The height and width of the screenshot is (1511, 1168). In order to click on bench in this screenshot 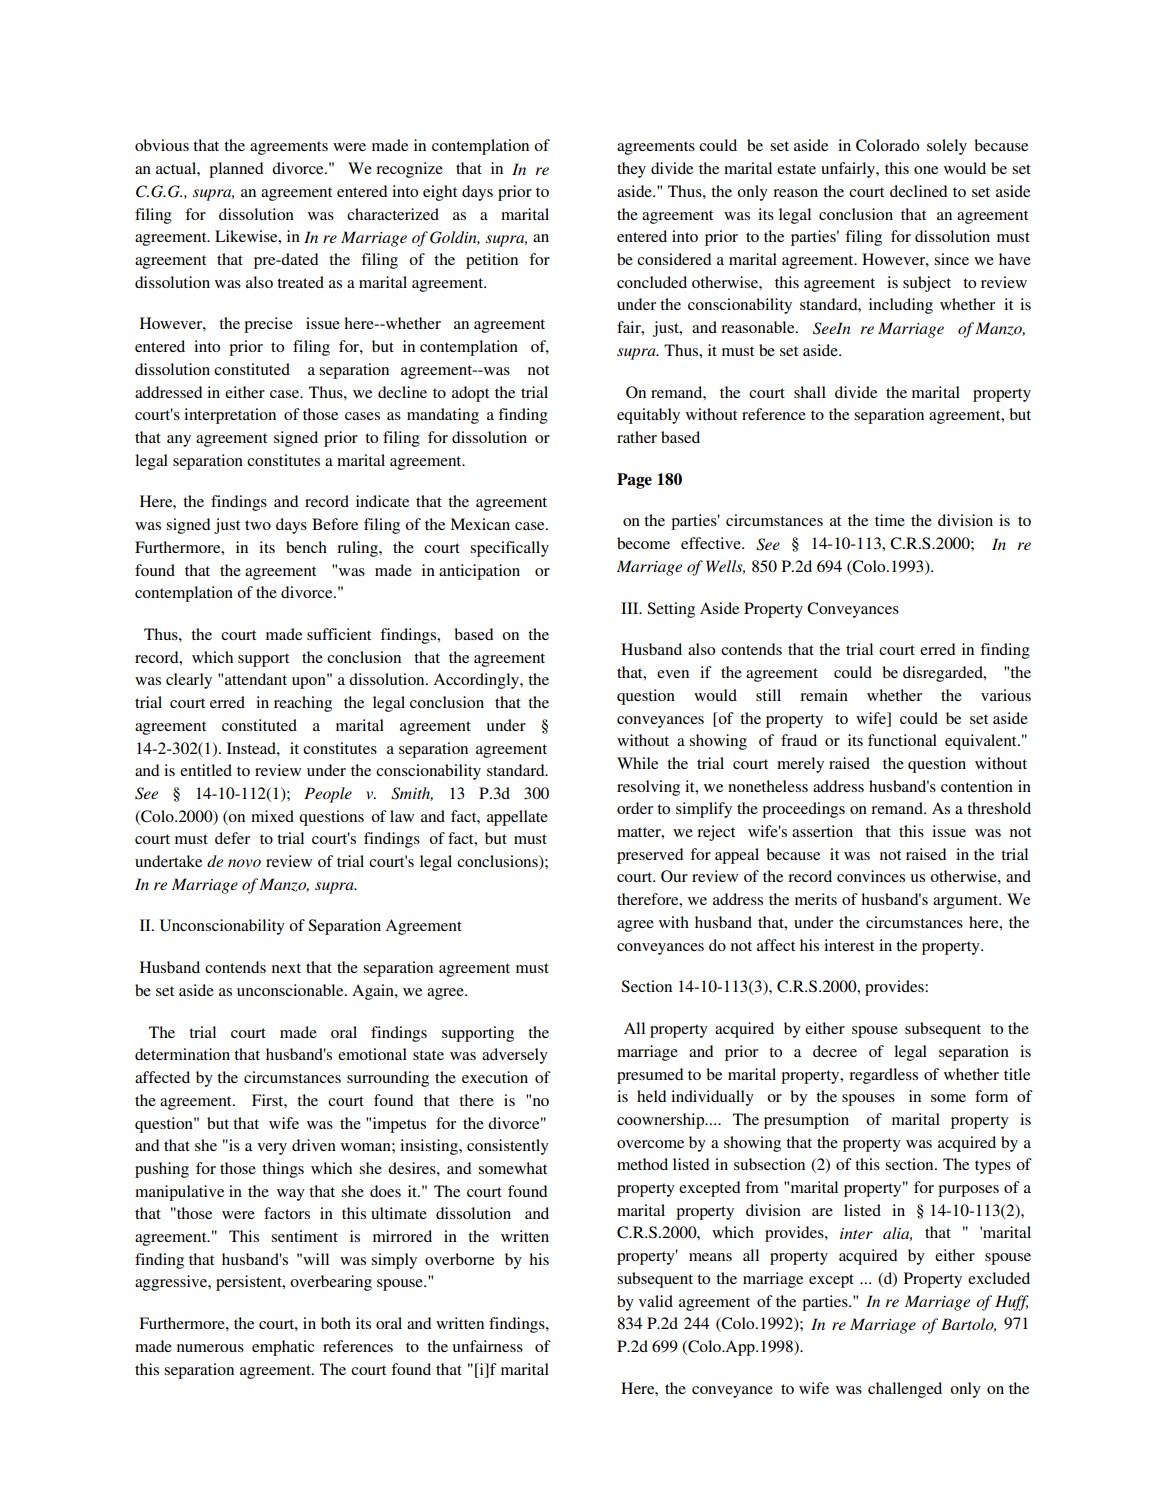, I will do `click(306, 547)`.
